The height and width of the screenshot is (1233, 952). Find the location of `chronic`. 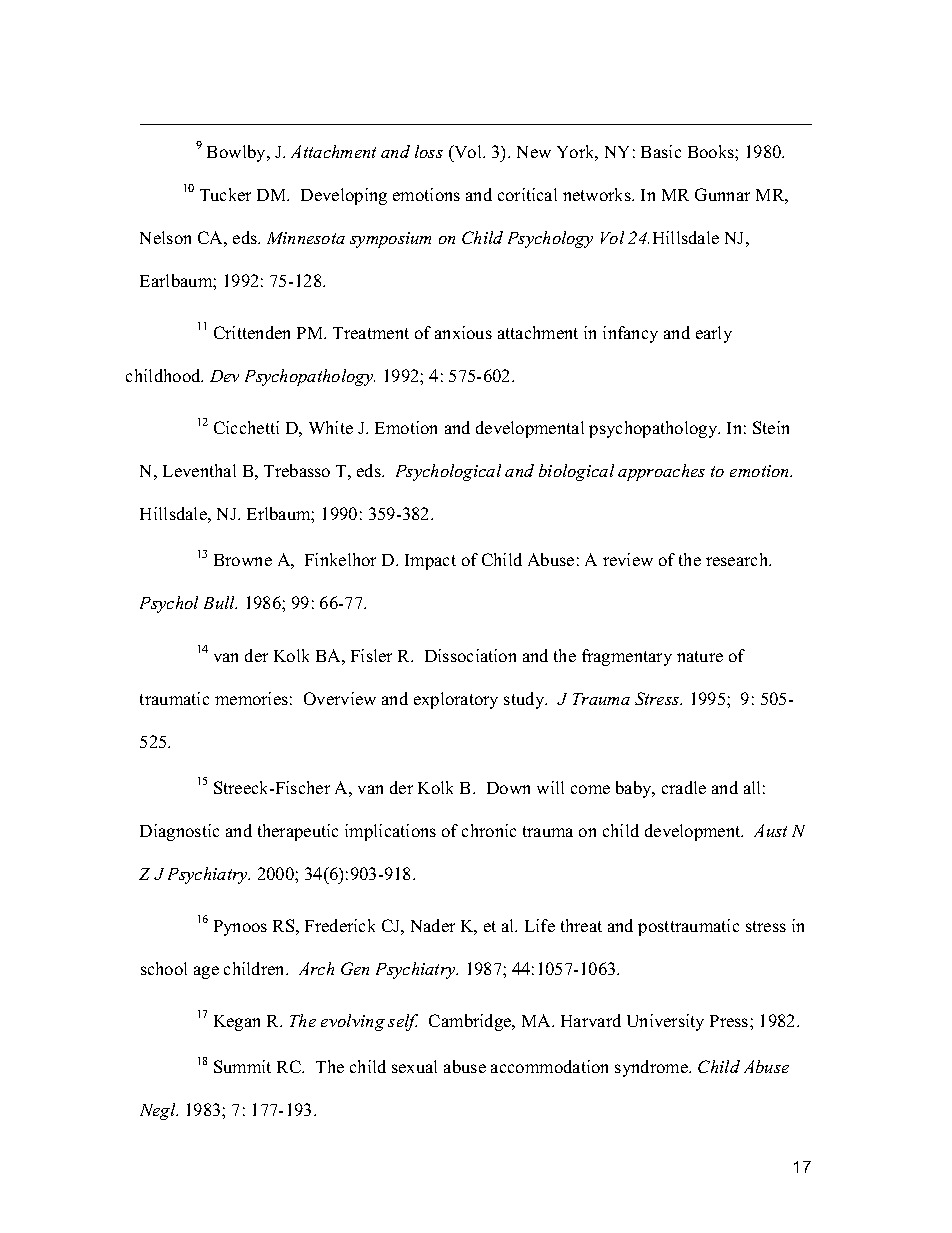

chronic is located at coordinates (489, 830).
